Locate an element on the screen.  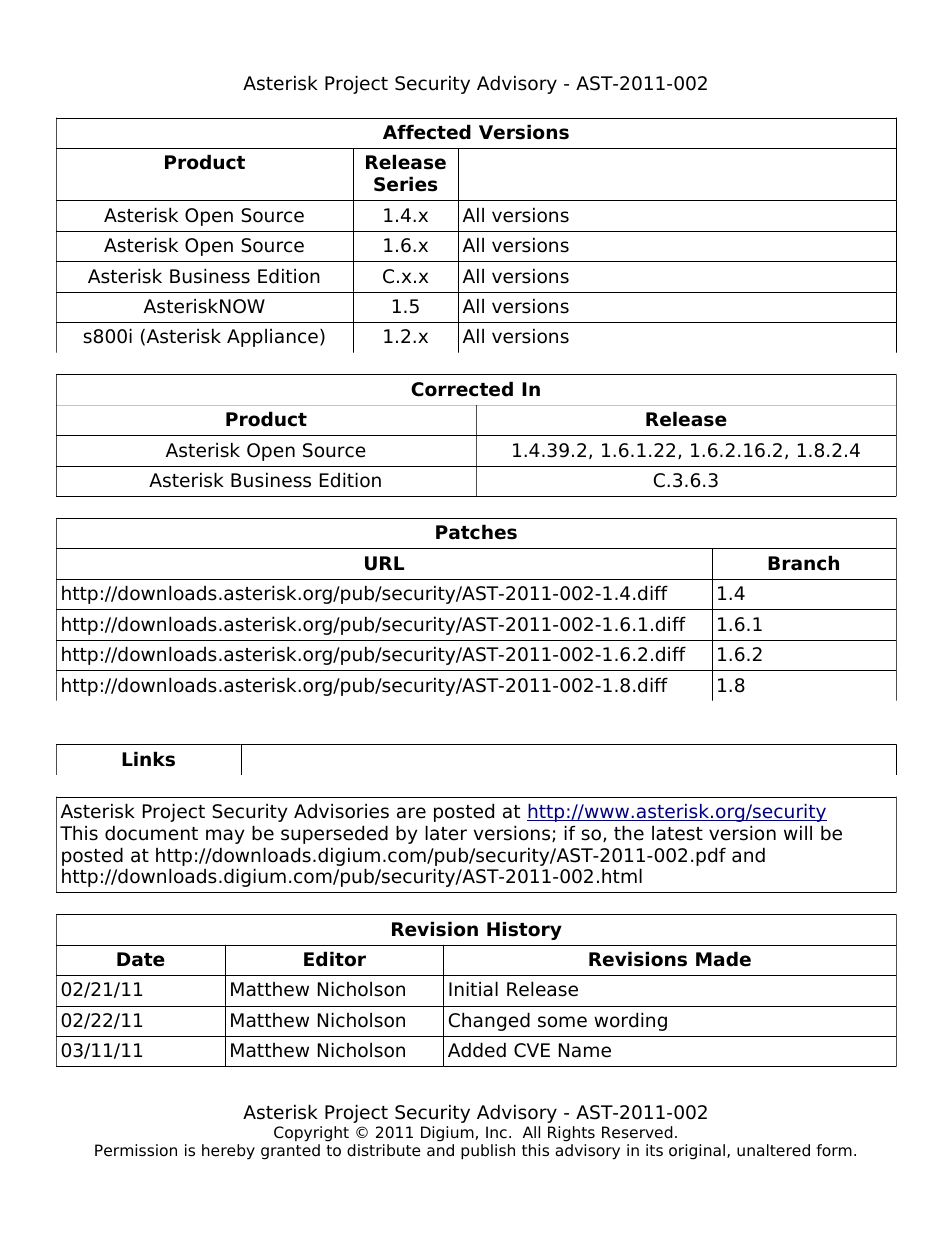
Appliance is located at coordinates (272, 338).
